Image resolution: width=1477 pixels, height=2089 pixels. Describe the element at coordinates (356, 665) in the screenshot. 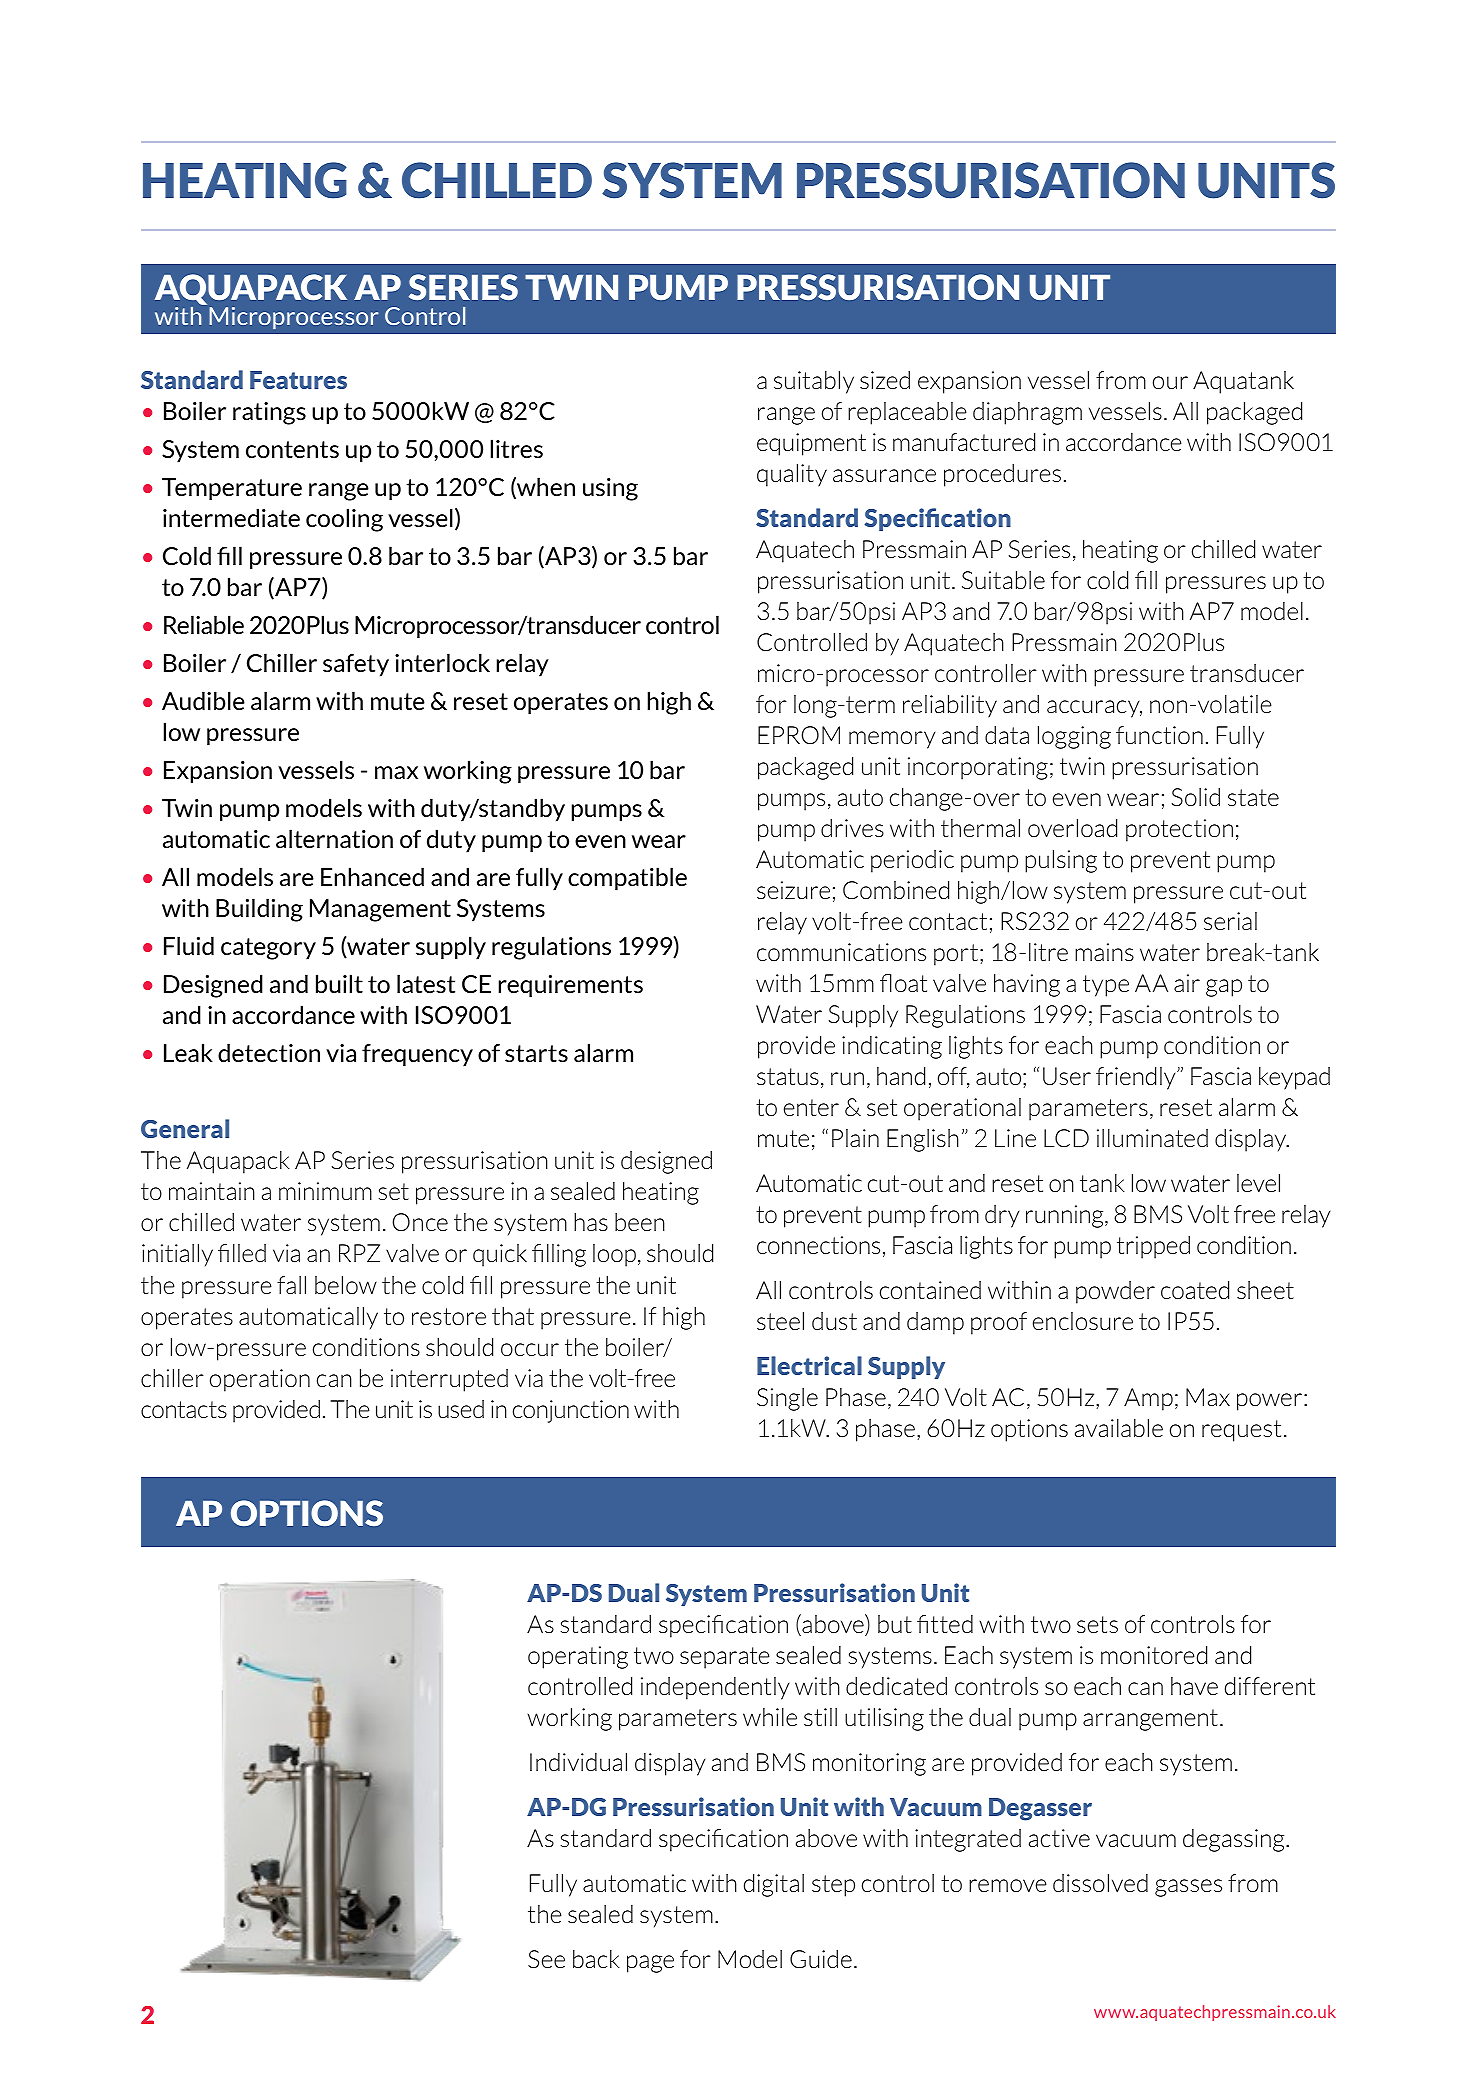

I see `safety` at that location.
